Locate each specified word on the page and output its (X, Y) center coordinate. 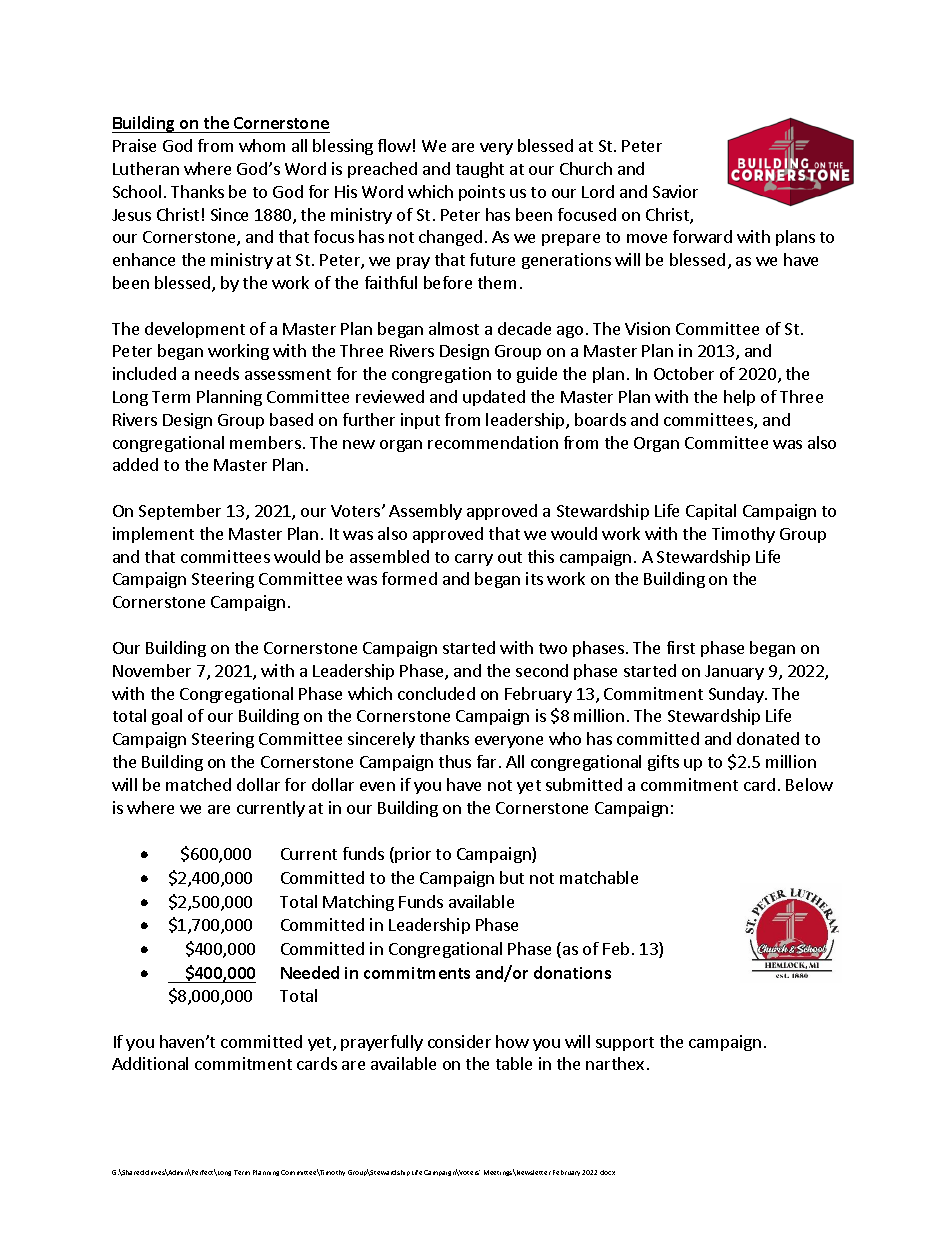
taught (480, 170)
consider (459, 1041)
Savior (675, 191)
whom (262, 145)
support (625, 1044)
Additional (150, 1063)
